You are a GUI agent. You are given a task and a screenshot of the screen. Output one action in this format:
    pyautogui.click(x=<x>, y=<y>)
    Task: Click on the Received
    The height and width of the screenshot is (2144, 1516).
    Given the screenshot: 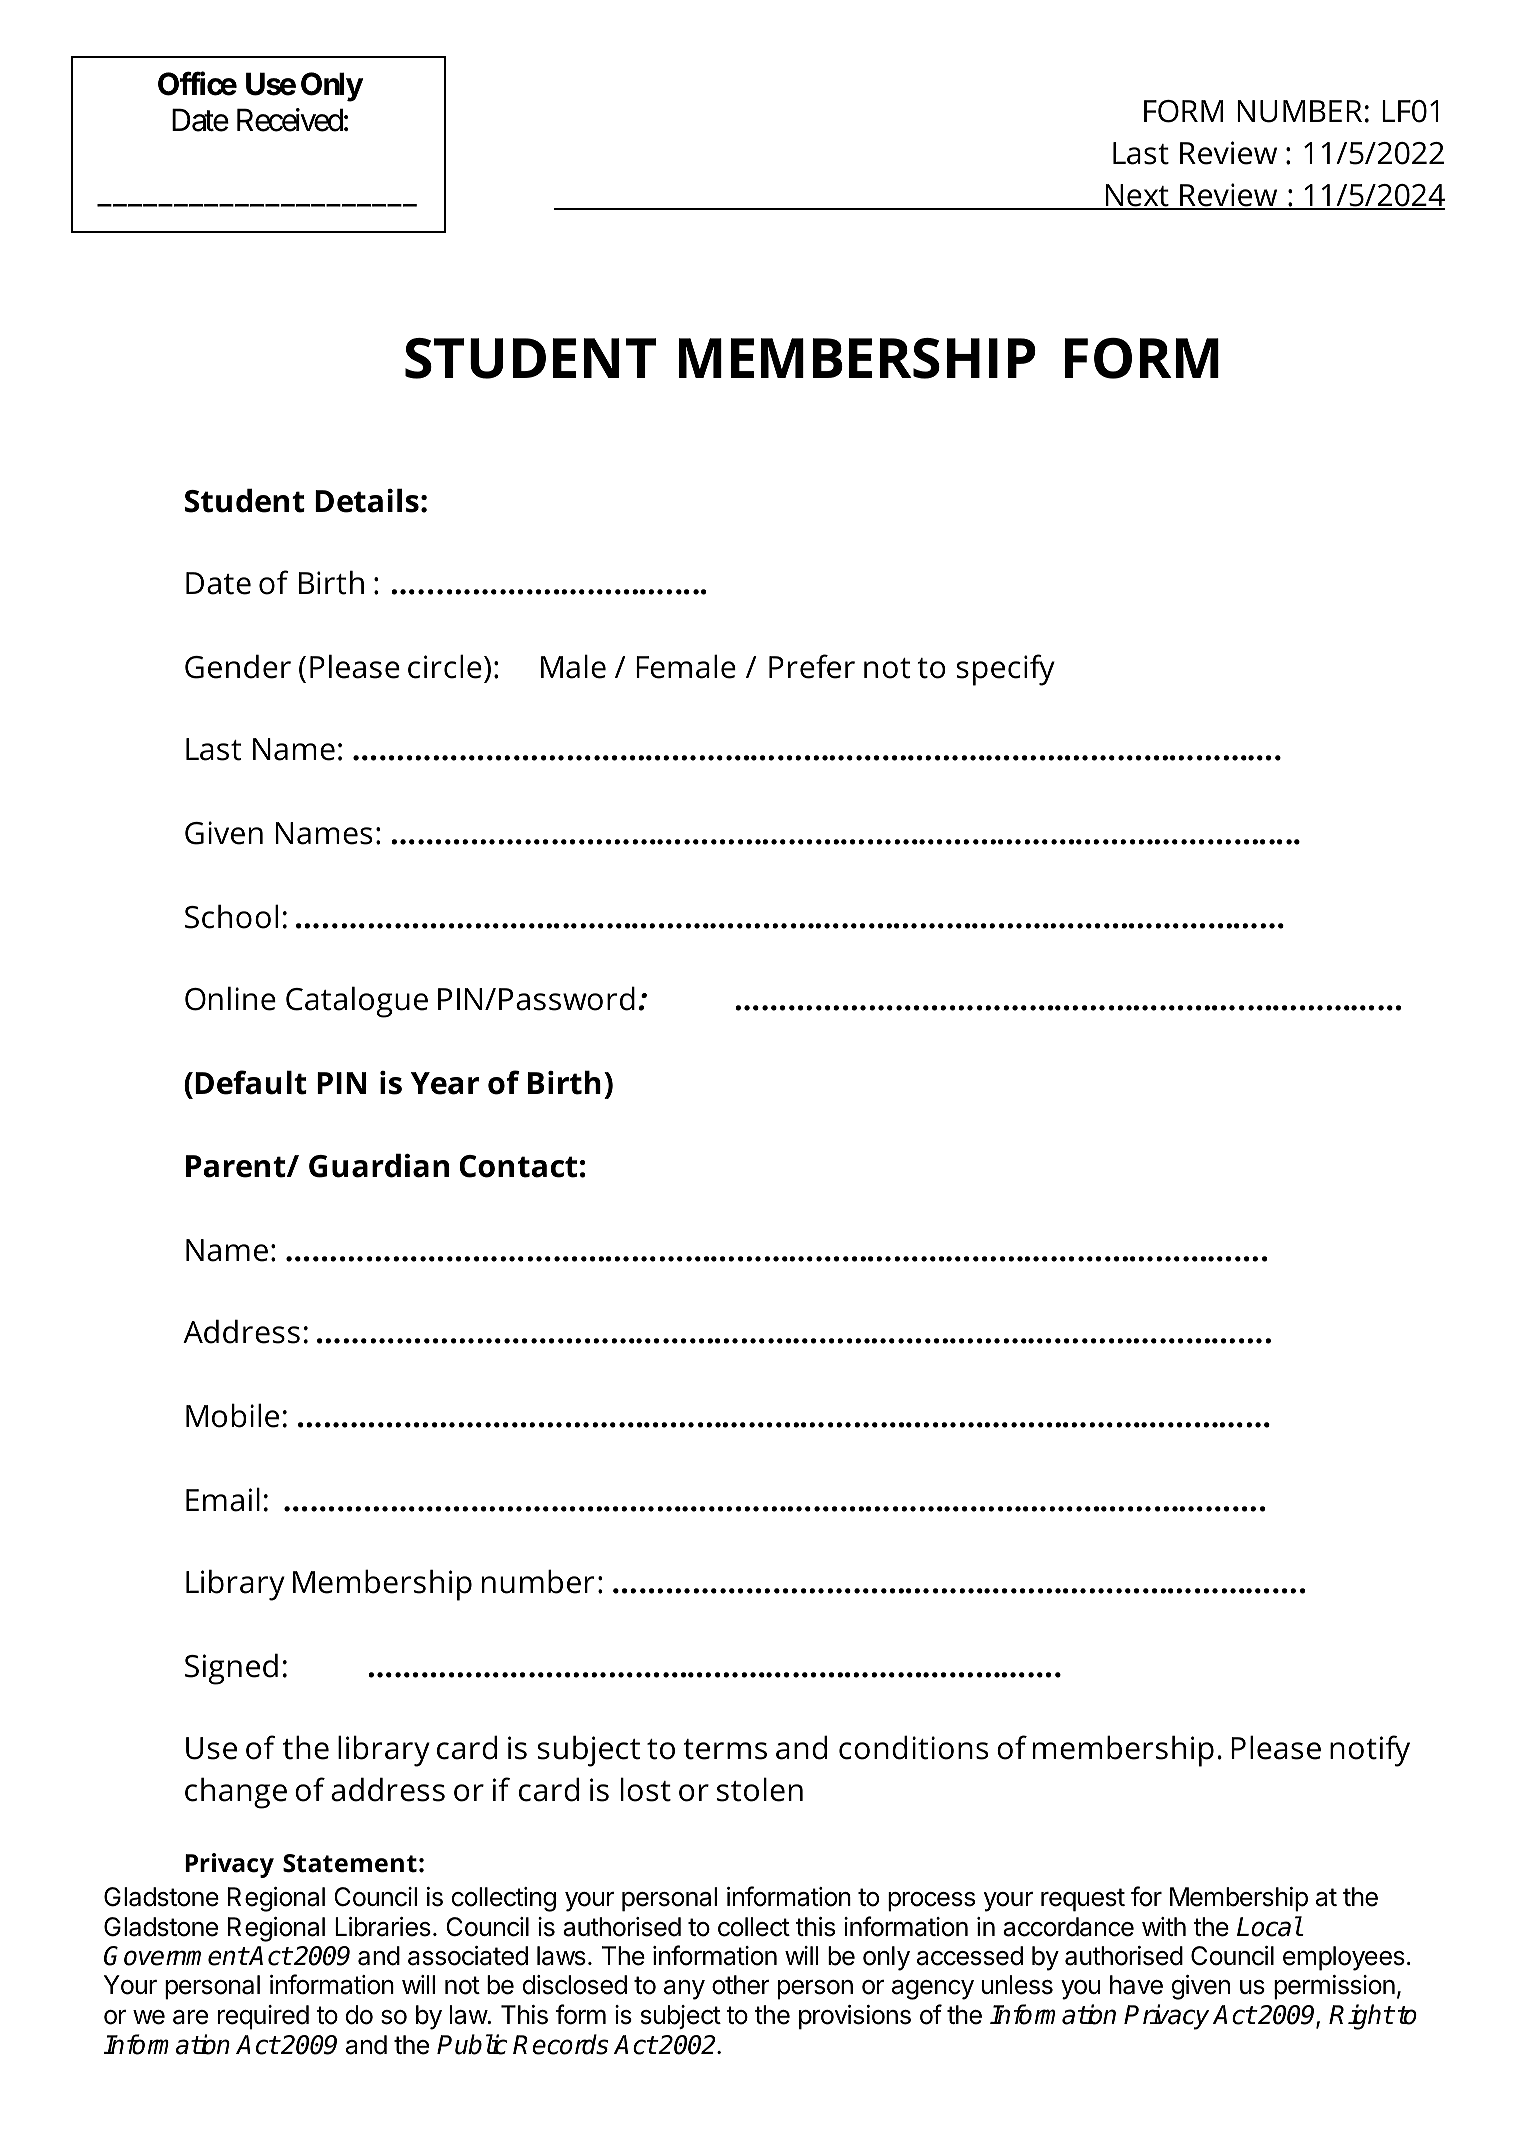 What is the action you would take?
    pyautogui.click(x=290, y=120)
